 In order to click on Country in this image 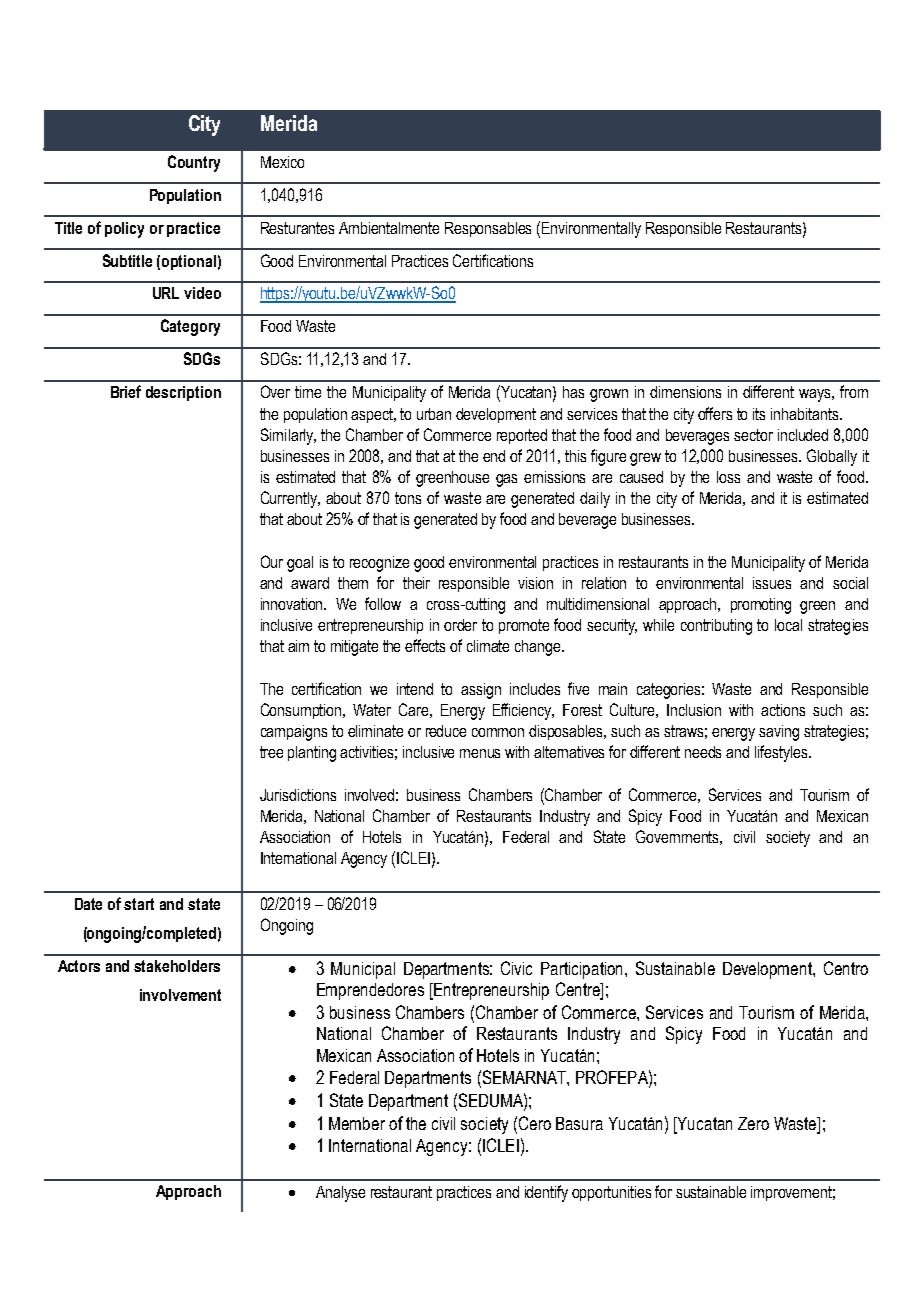, I will do `click(194, 163)`.
